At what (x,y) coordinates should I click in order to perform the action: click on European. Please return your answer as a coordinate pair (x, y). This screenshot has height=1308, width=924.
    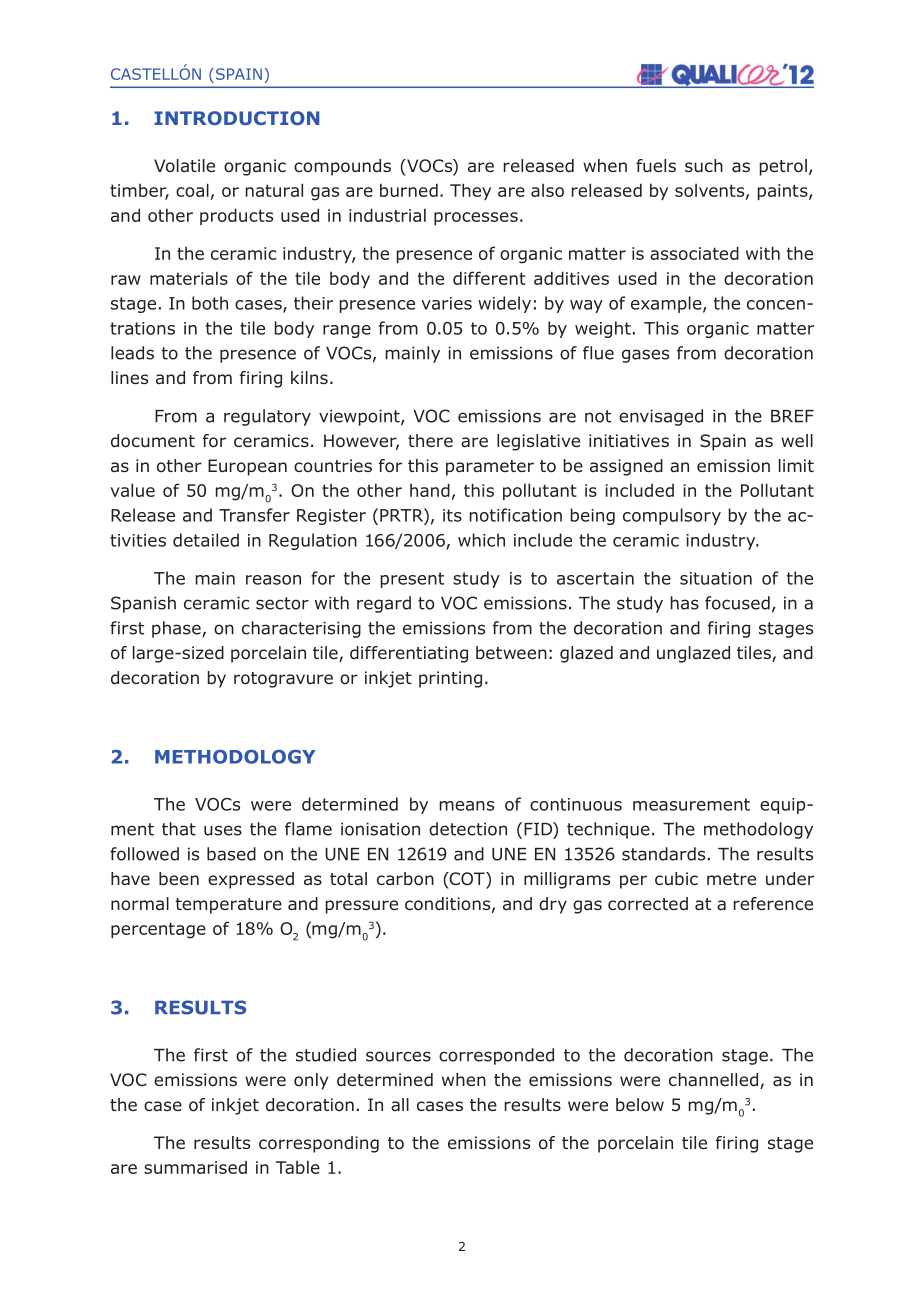
    Looking at the image, I should click on (247, 467).
